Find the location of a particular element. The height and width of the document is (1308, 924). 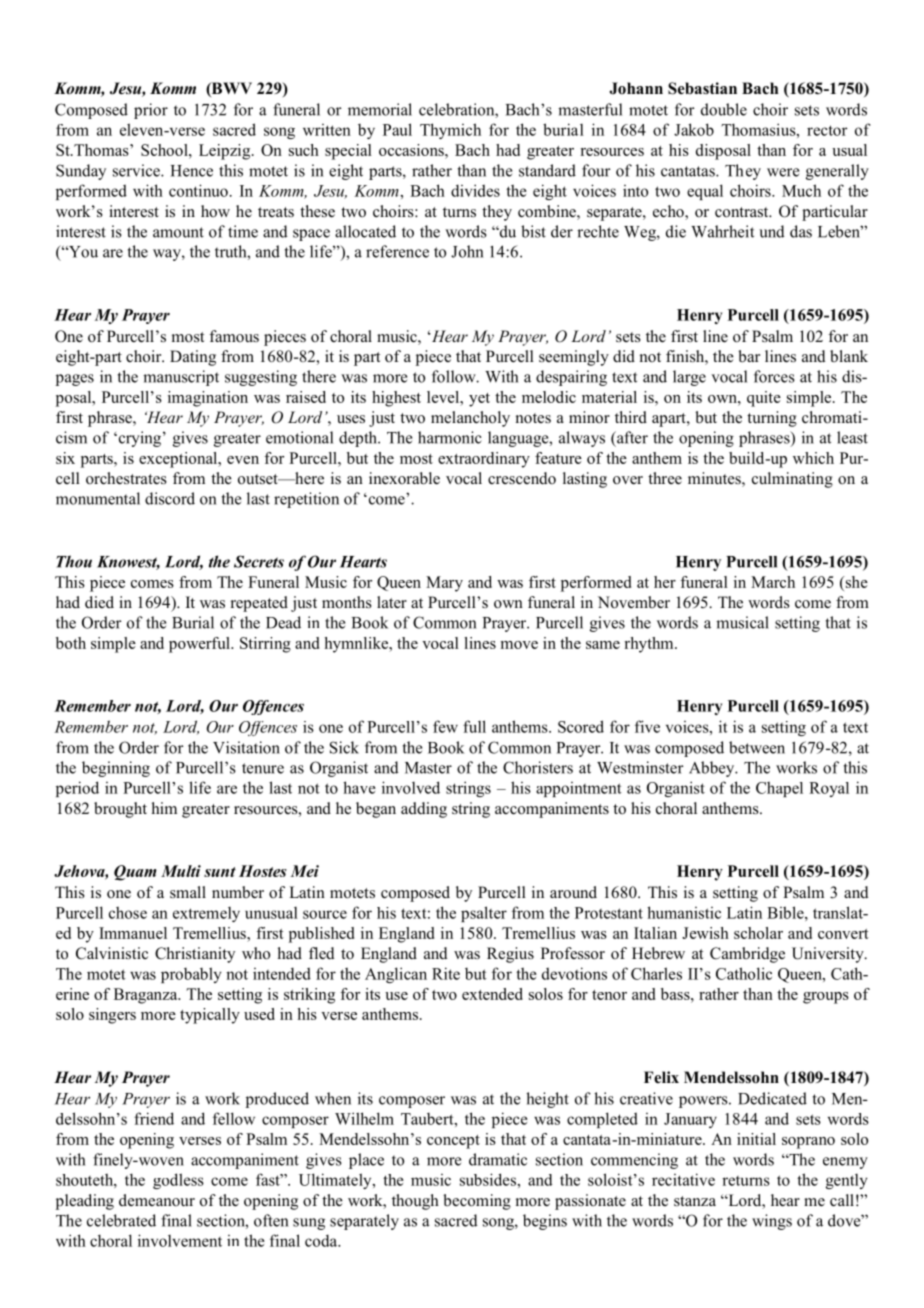

culminating is located at coordinates (792, 480).
